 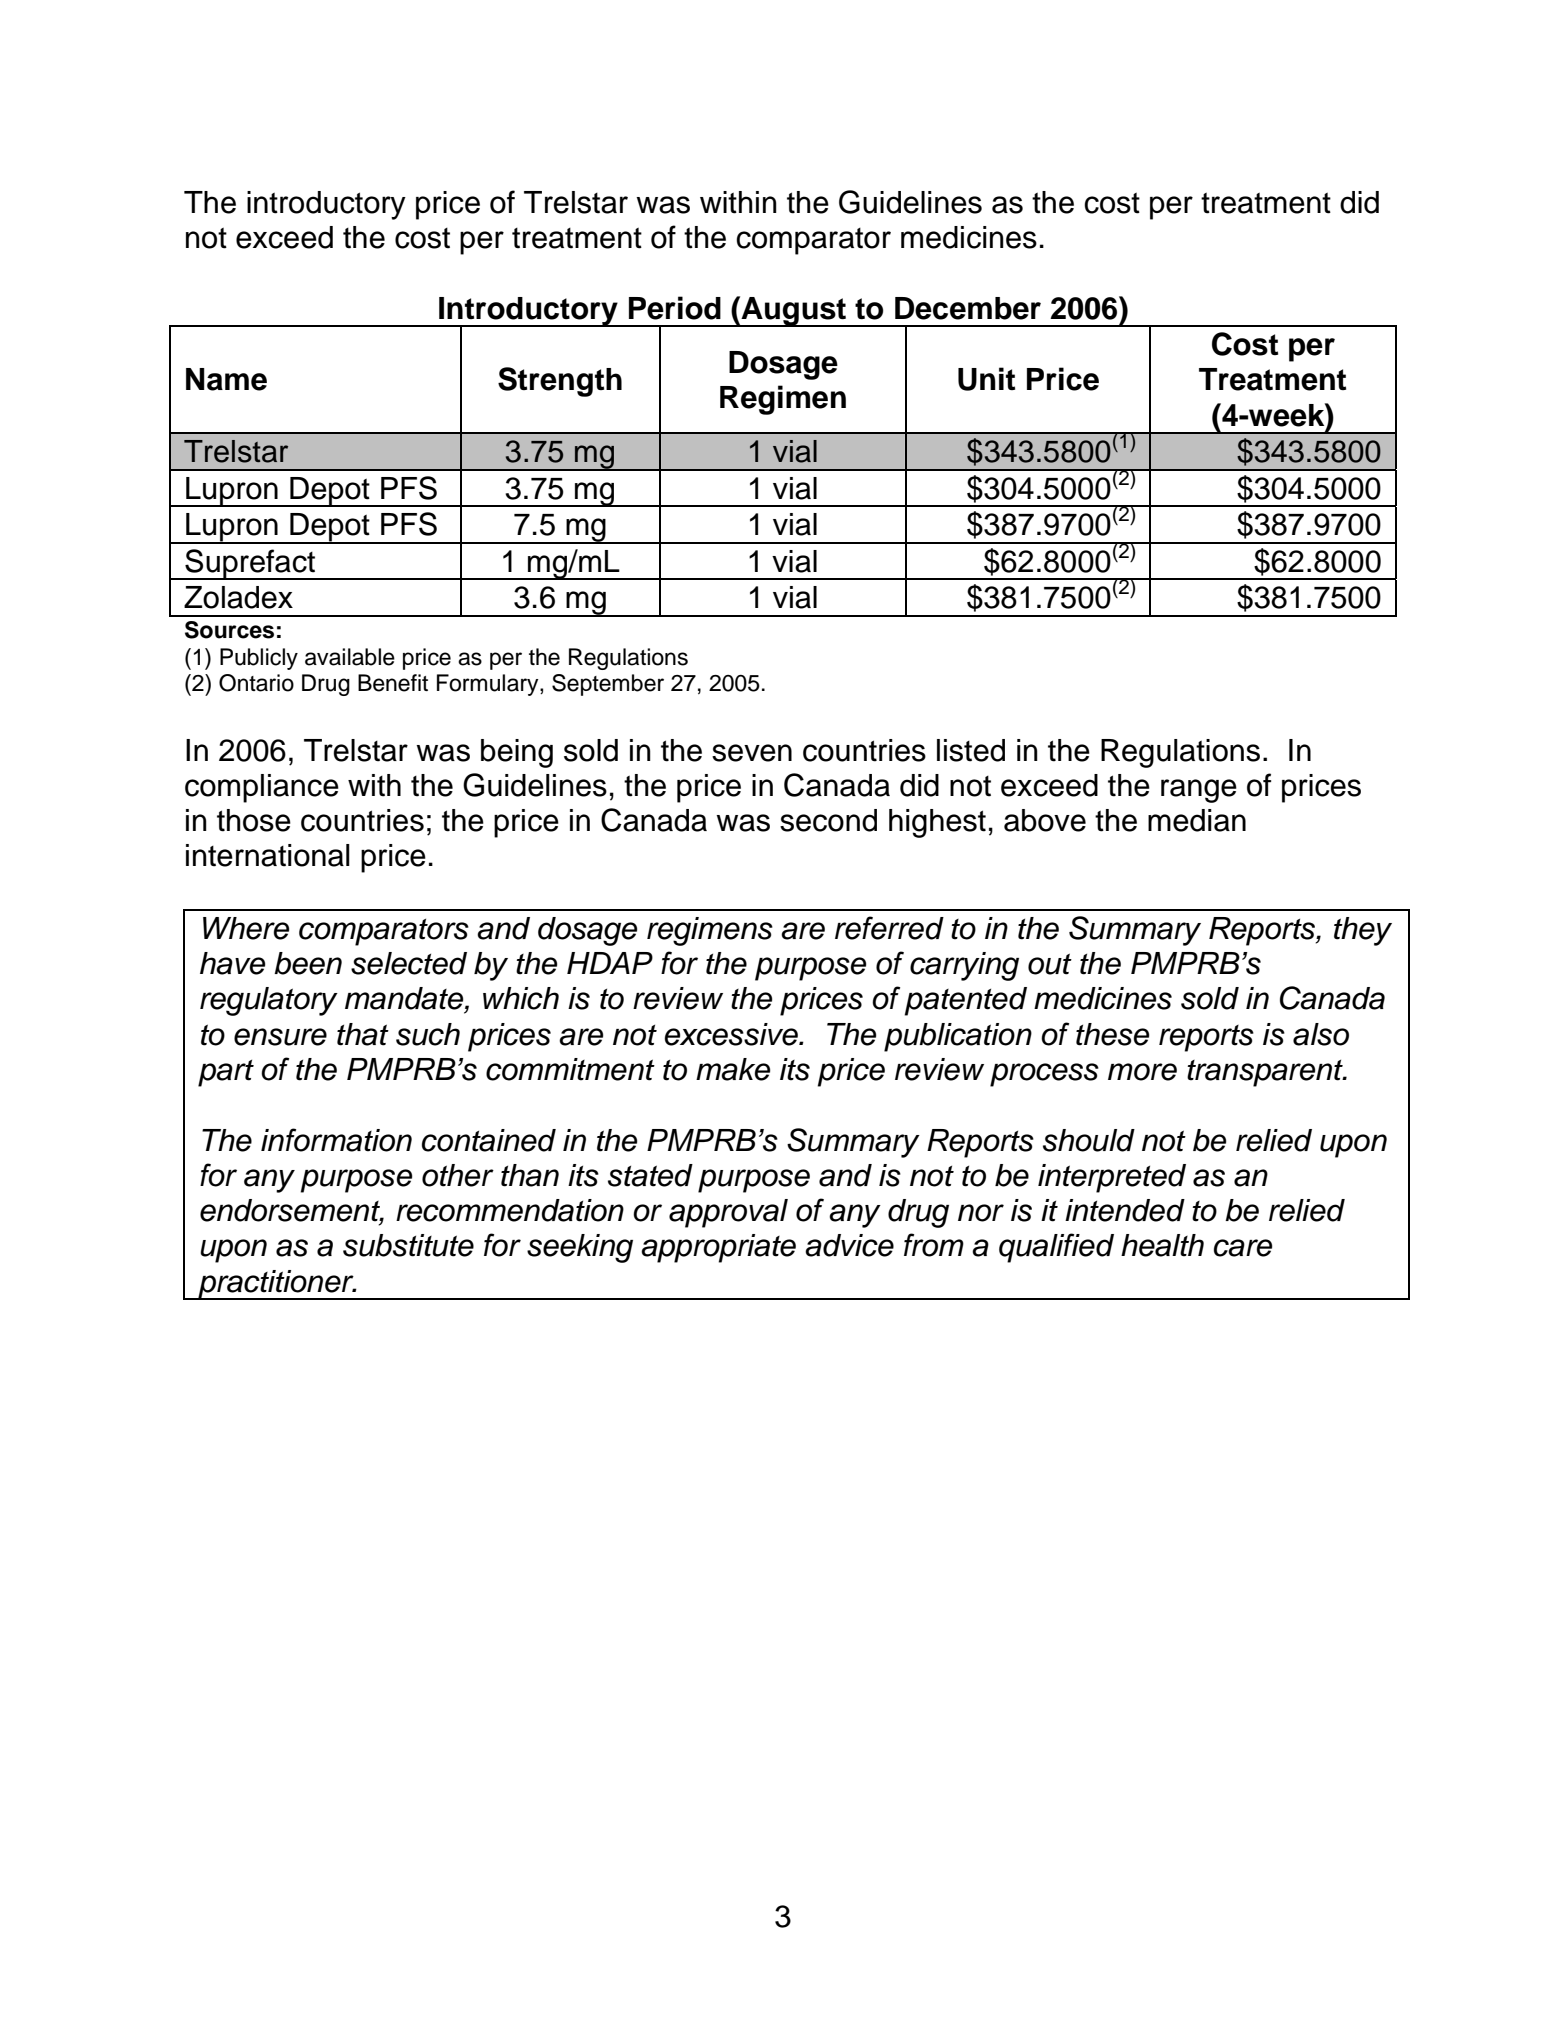 What do you see at coordinates (408, 1245) in the screenshot?
I see `substitute` at bounding box center [408, 1245].
